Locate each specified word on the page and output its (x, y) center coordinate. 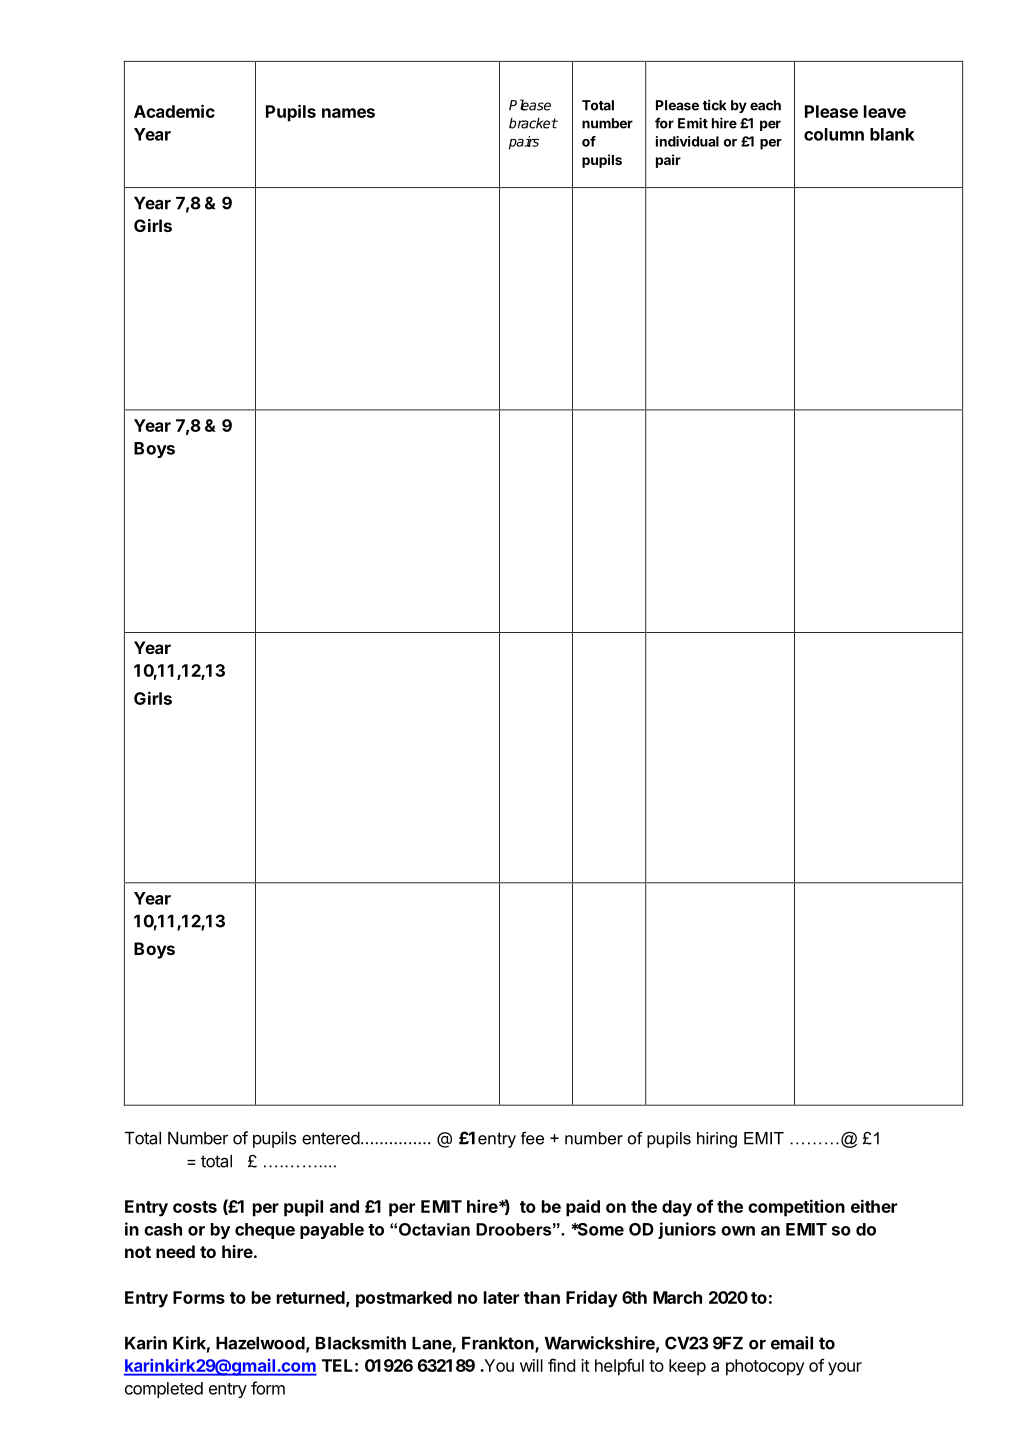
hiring (717, 1140)
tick (715, 105)
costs (195, 1207)
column (834, 134)
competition (796, 1208)
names (348, 113)
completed (164, 1390)
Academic (174, 111)
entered (331, 1138)
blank (892, 134)
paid (583, 1208)
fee (532, 1138)
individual (687, 141)
